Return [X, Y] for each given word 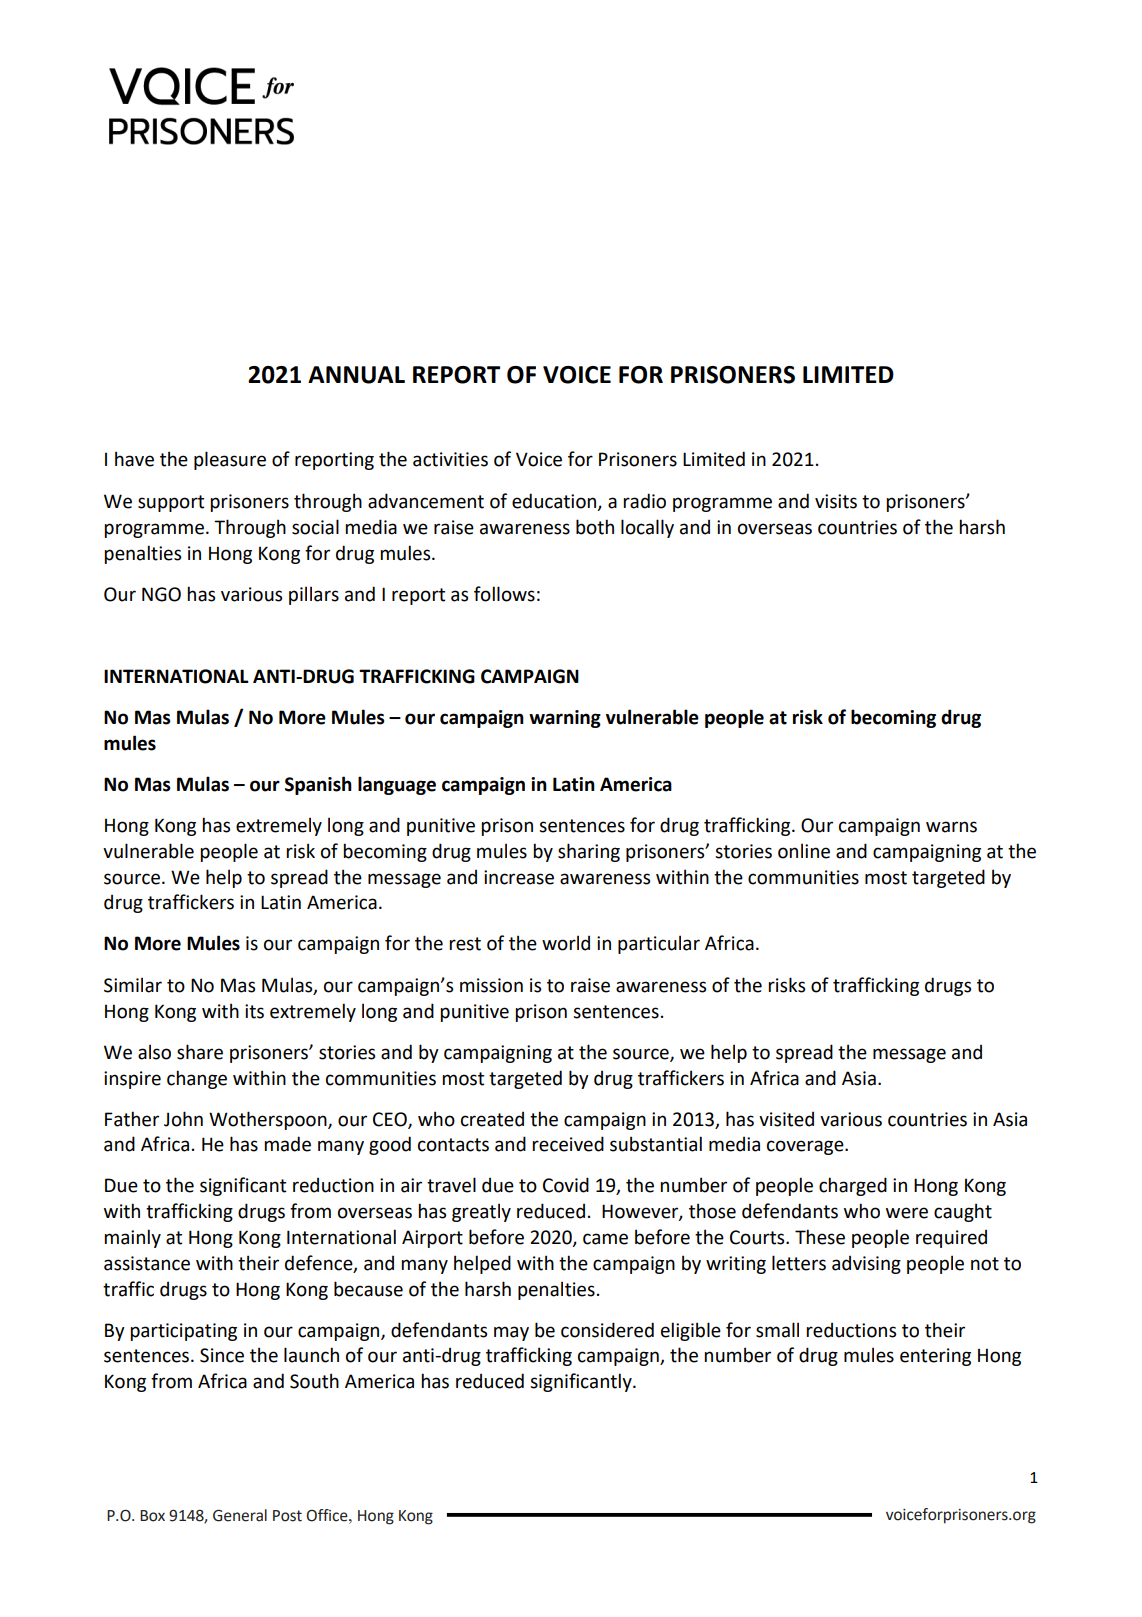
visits [836, 501]
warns [951, 827]
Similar [133, 985]
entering [935, 1357]
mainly [132, 1238]
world [566, 943]
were [907, 1213]
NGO [161, 594]
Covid [566, 1185]
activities [450, 459]
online [804, 851]
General [240, 1515]
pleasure [230, 460]
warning [565, 719]
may [511, 1333]
